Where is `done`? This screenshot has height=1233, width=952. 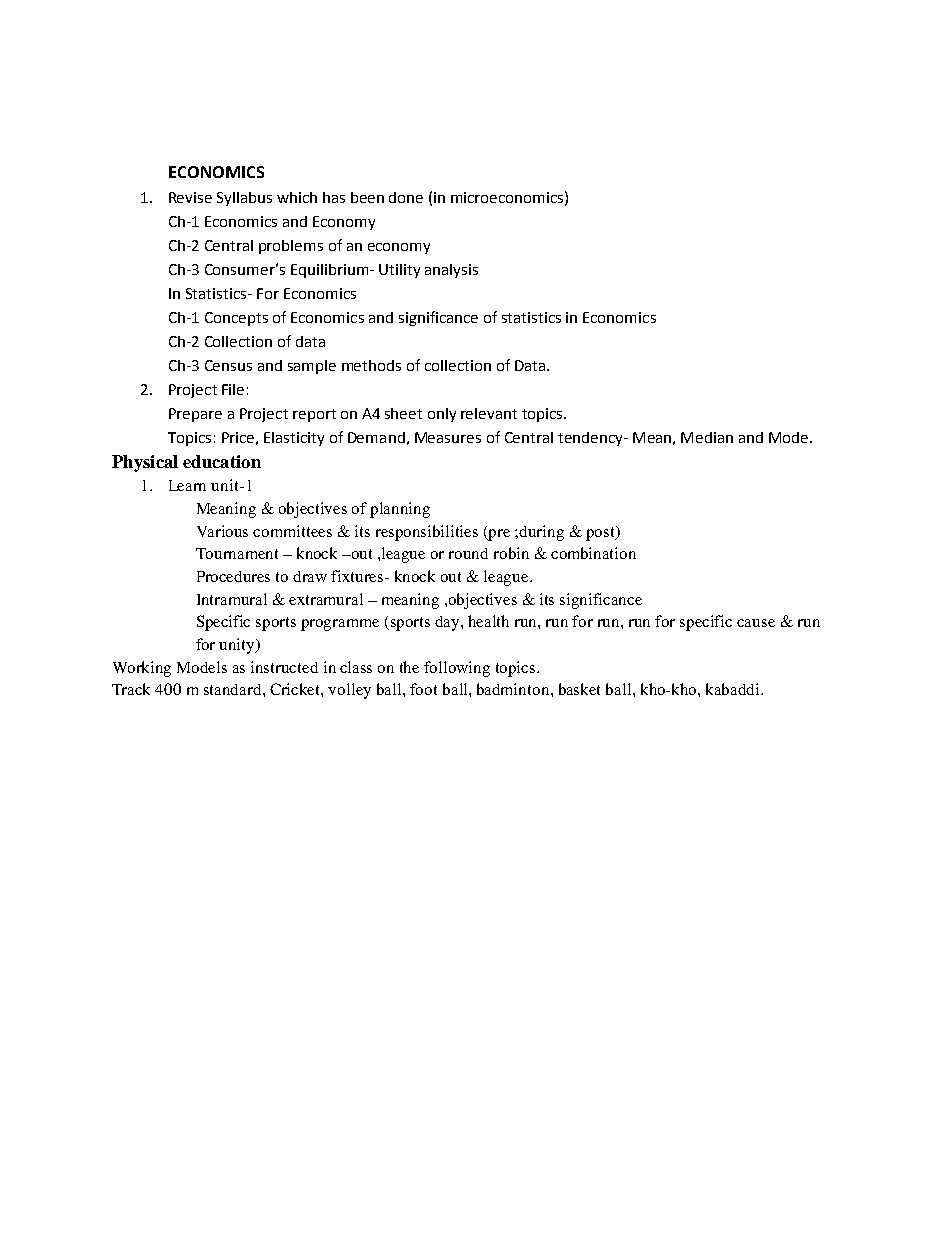 done is located at coordinates (406, 197).
